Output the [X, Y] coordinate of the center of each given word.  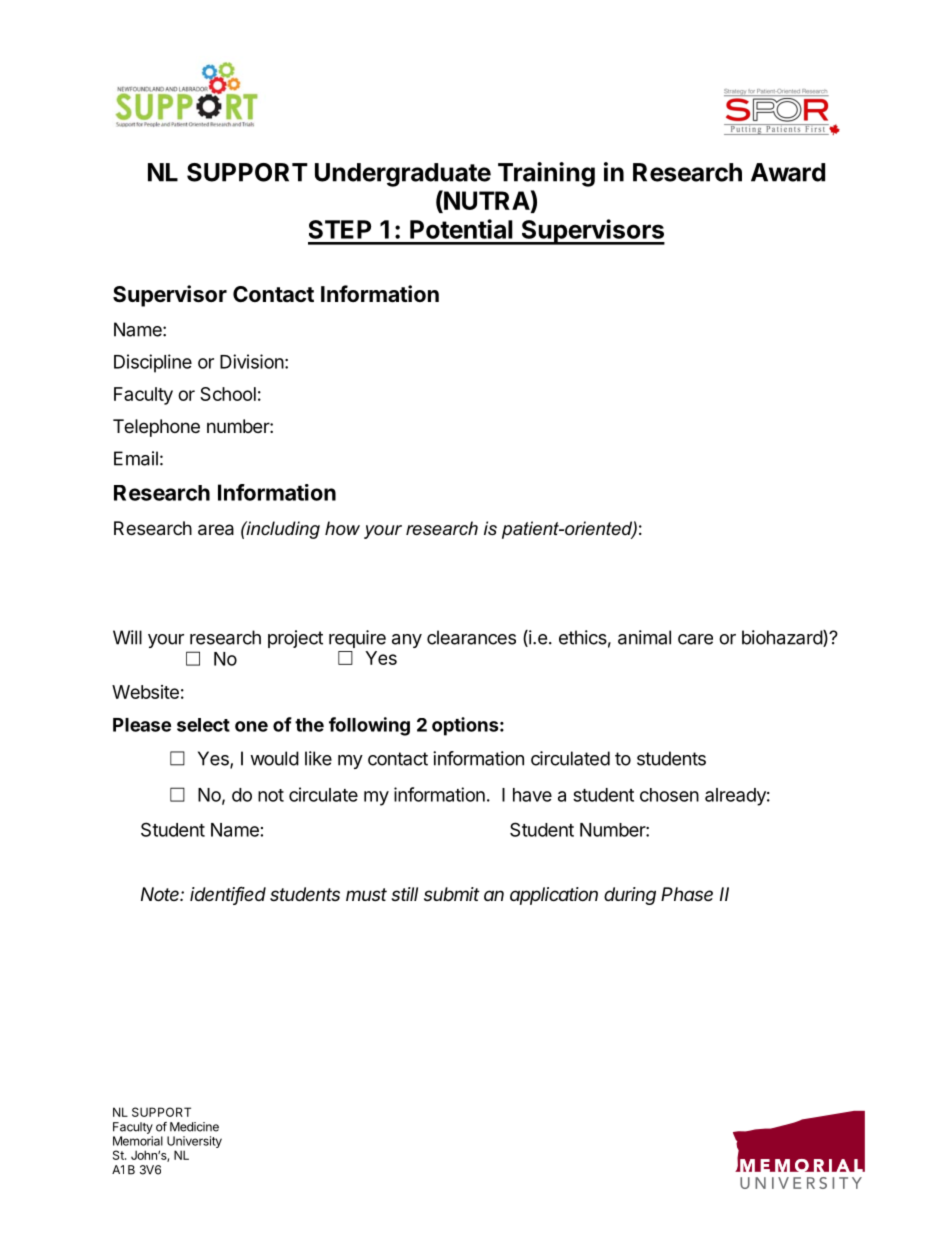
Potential [461, 229]
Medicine [194, 1127]
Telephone [156, 428]
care [695, 639]
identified [228, 895]
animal [644, 637]
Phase [687, 894]
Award [788, 172]
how [342, 528]
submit [451, 894]
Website [145, 692]
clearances [471, 637]
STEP [340, 229]
